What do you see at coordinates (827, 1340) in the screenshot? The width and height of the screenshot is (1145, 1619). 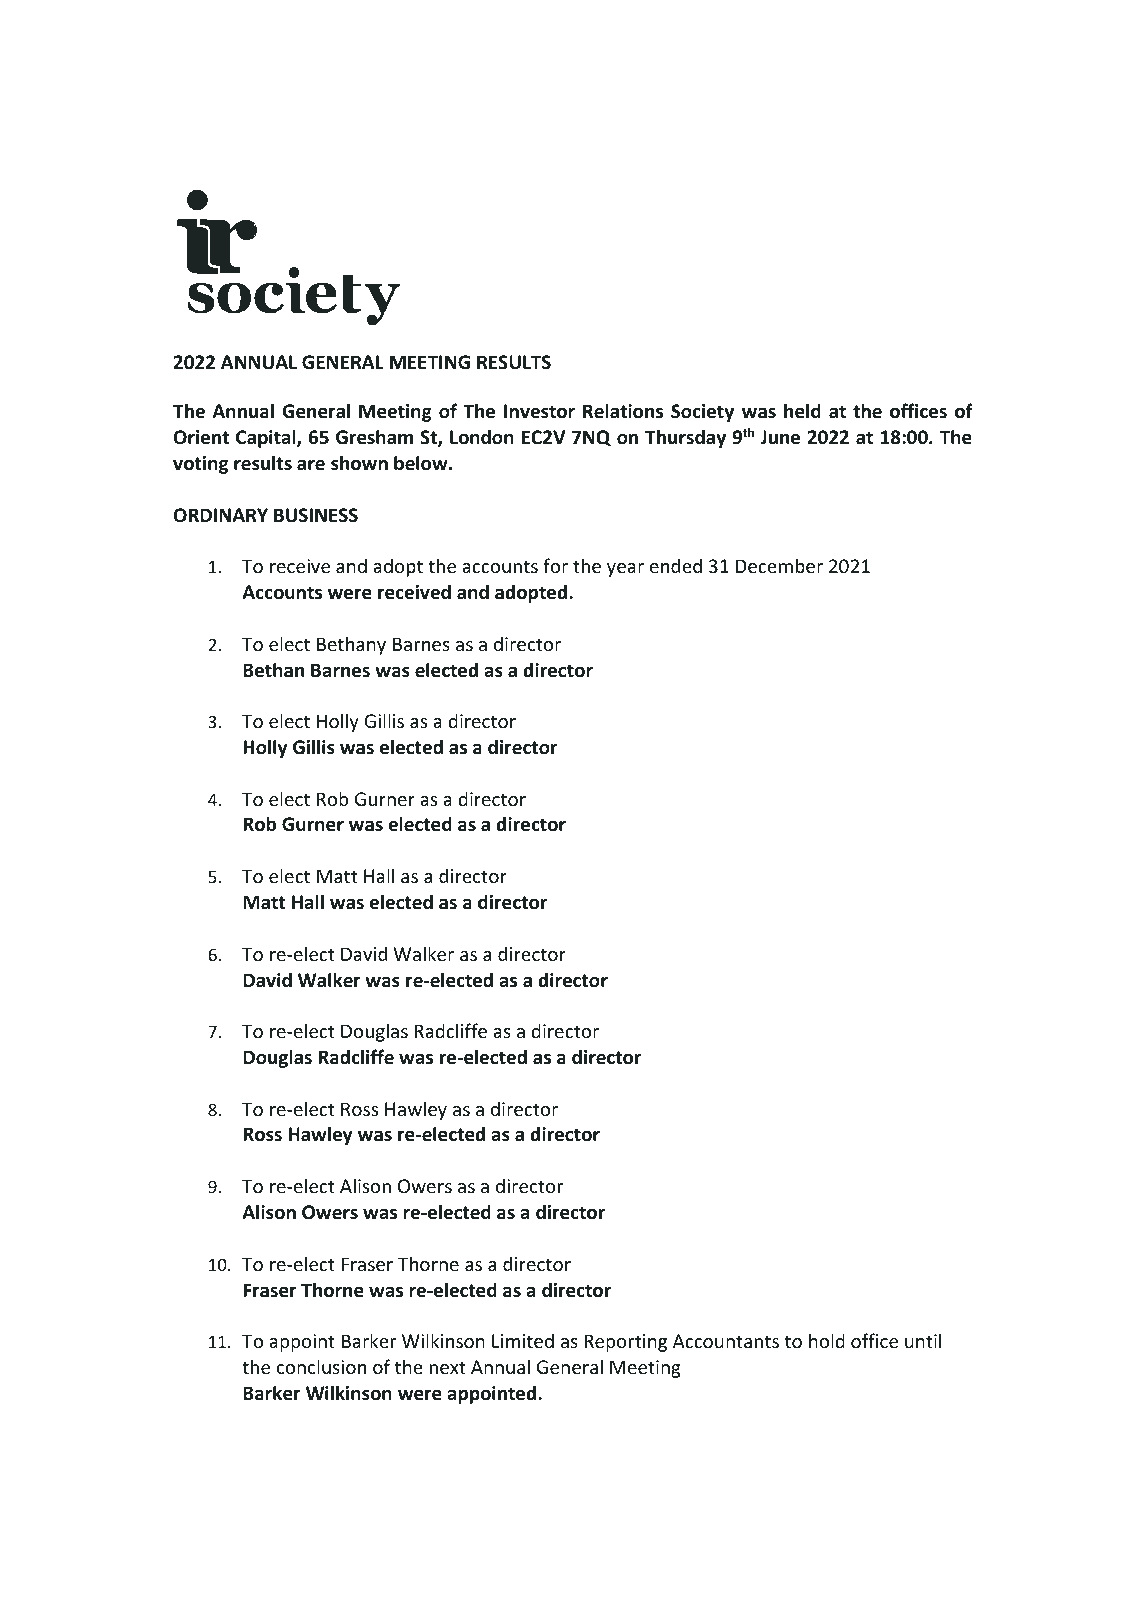 I see `hold` at bounding box center [827, 1340].
